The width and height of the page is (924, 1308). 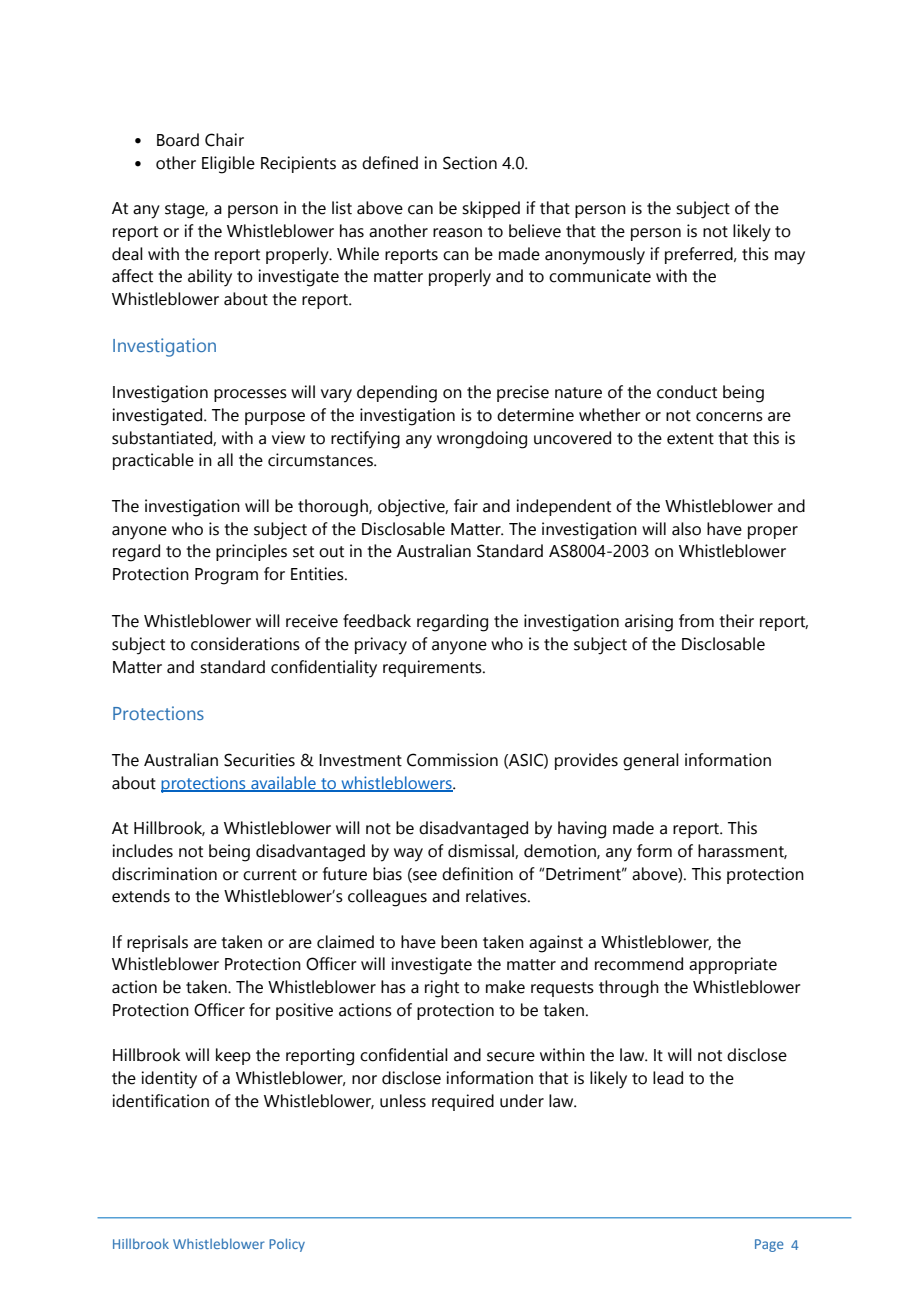 I want to click on Section, so click(x=470, y=163).
